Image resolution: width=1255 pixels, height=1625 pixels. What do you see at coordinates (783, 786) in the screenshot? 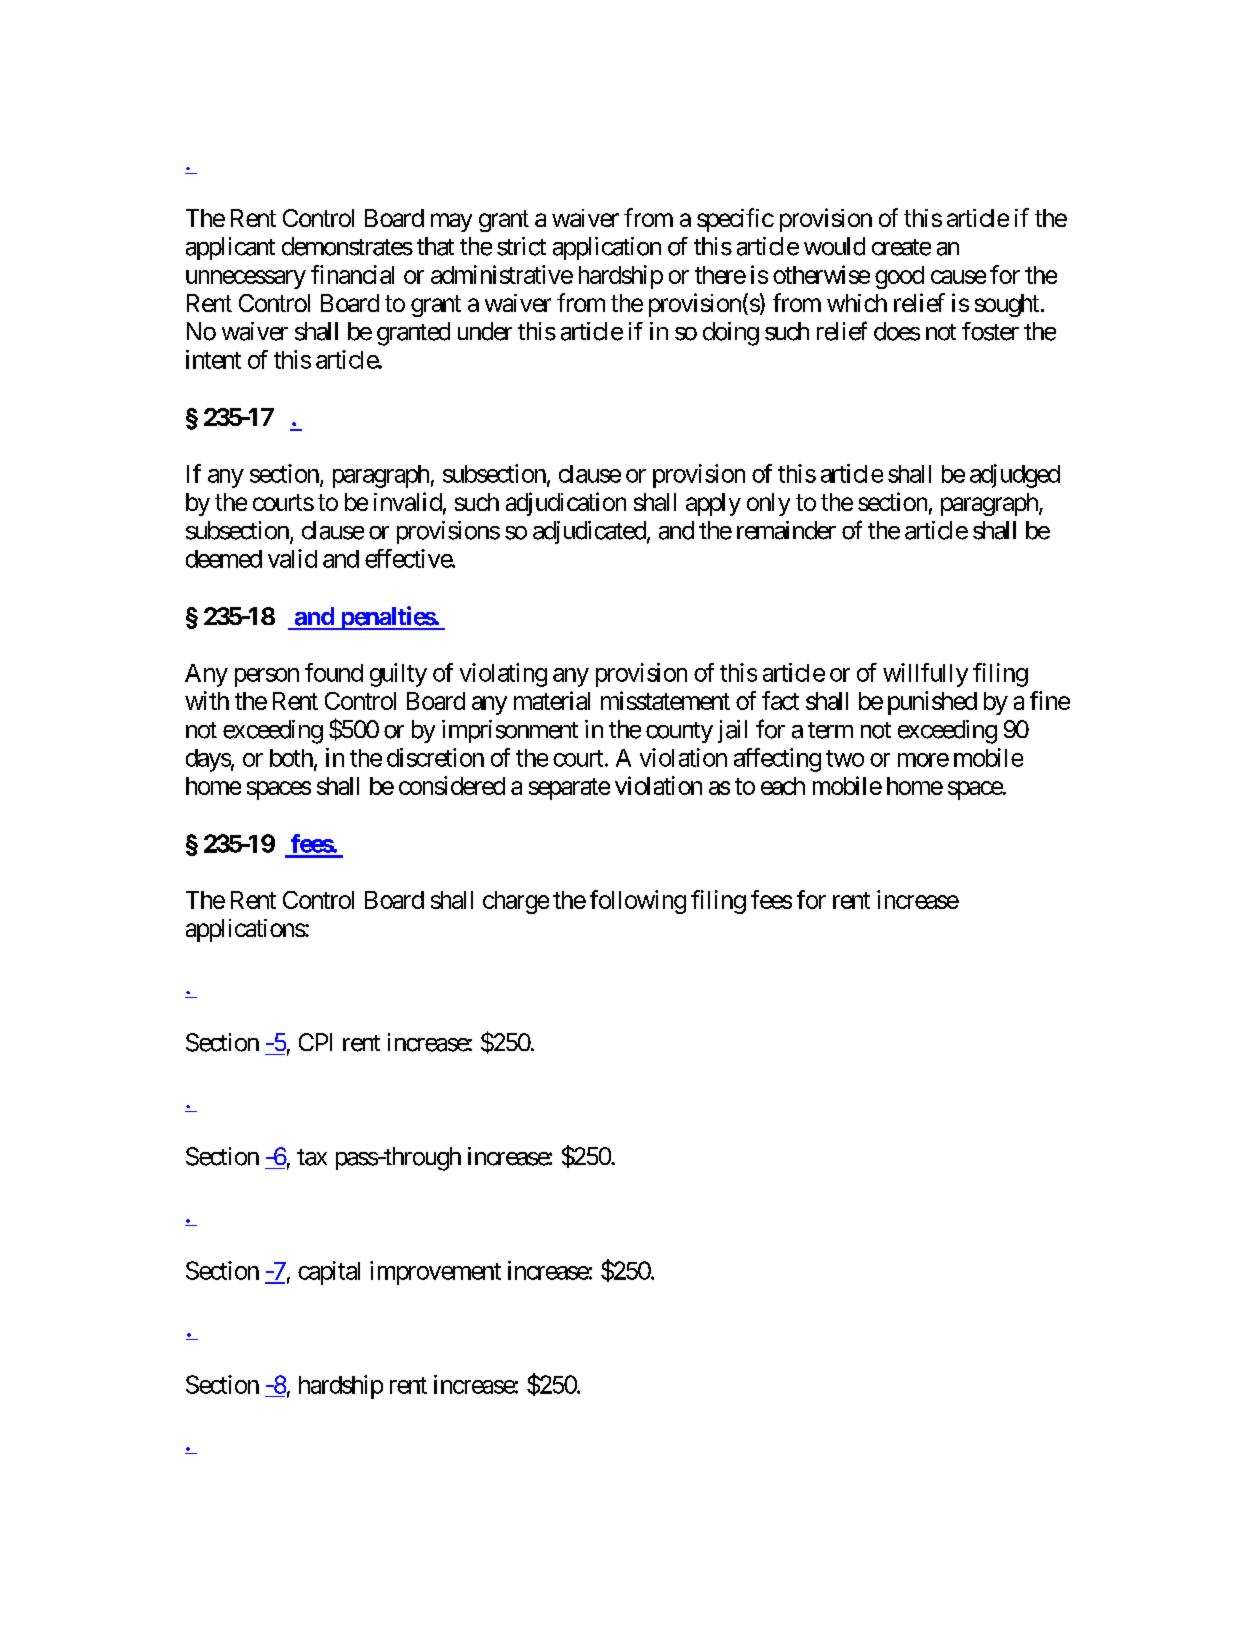
I see `each` at bounding box center [783, 786].
